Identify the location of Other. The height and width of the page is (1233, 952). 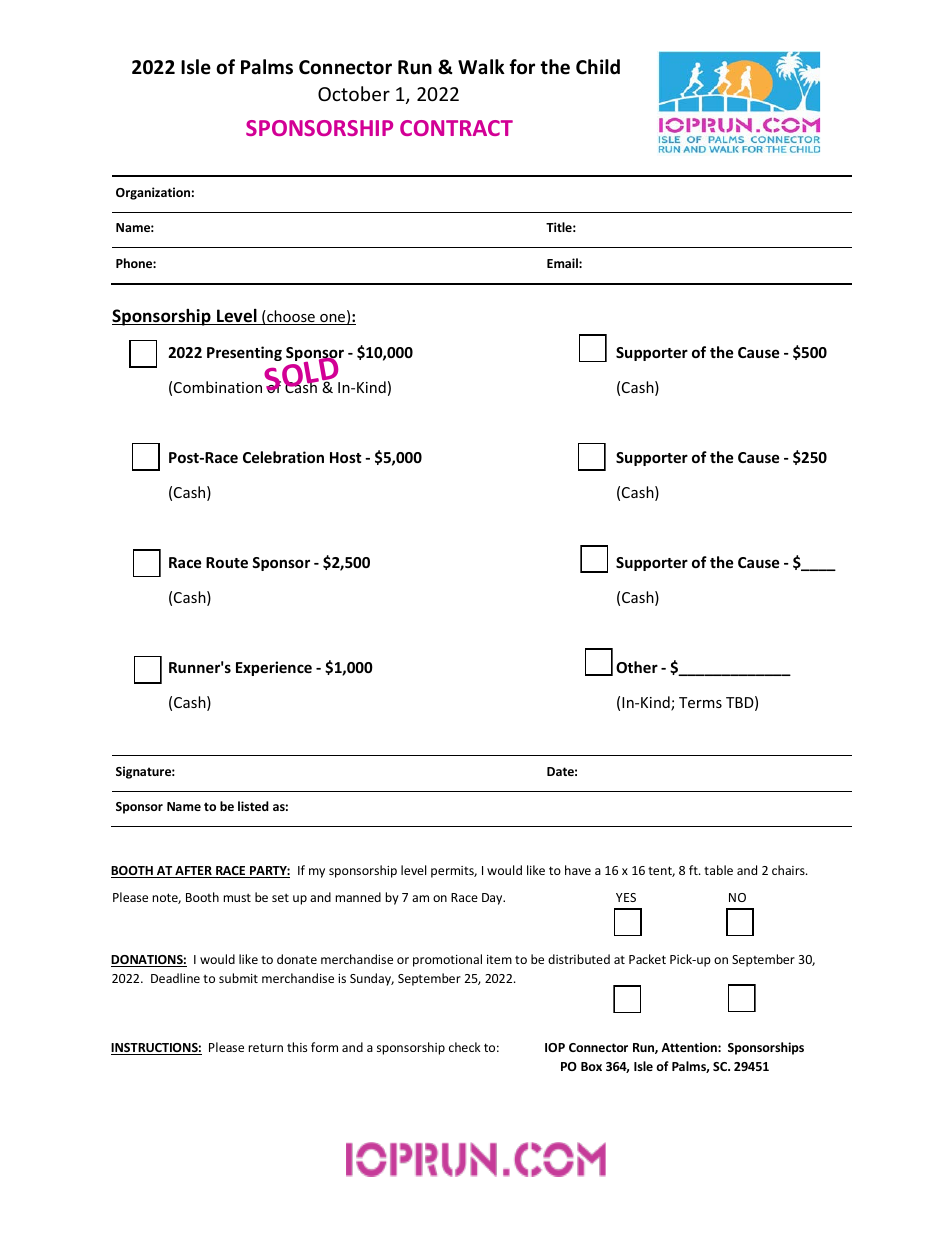
(637, 667).
